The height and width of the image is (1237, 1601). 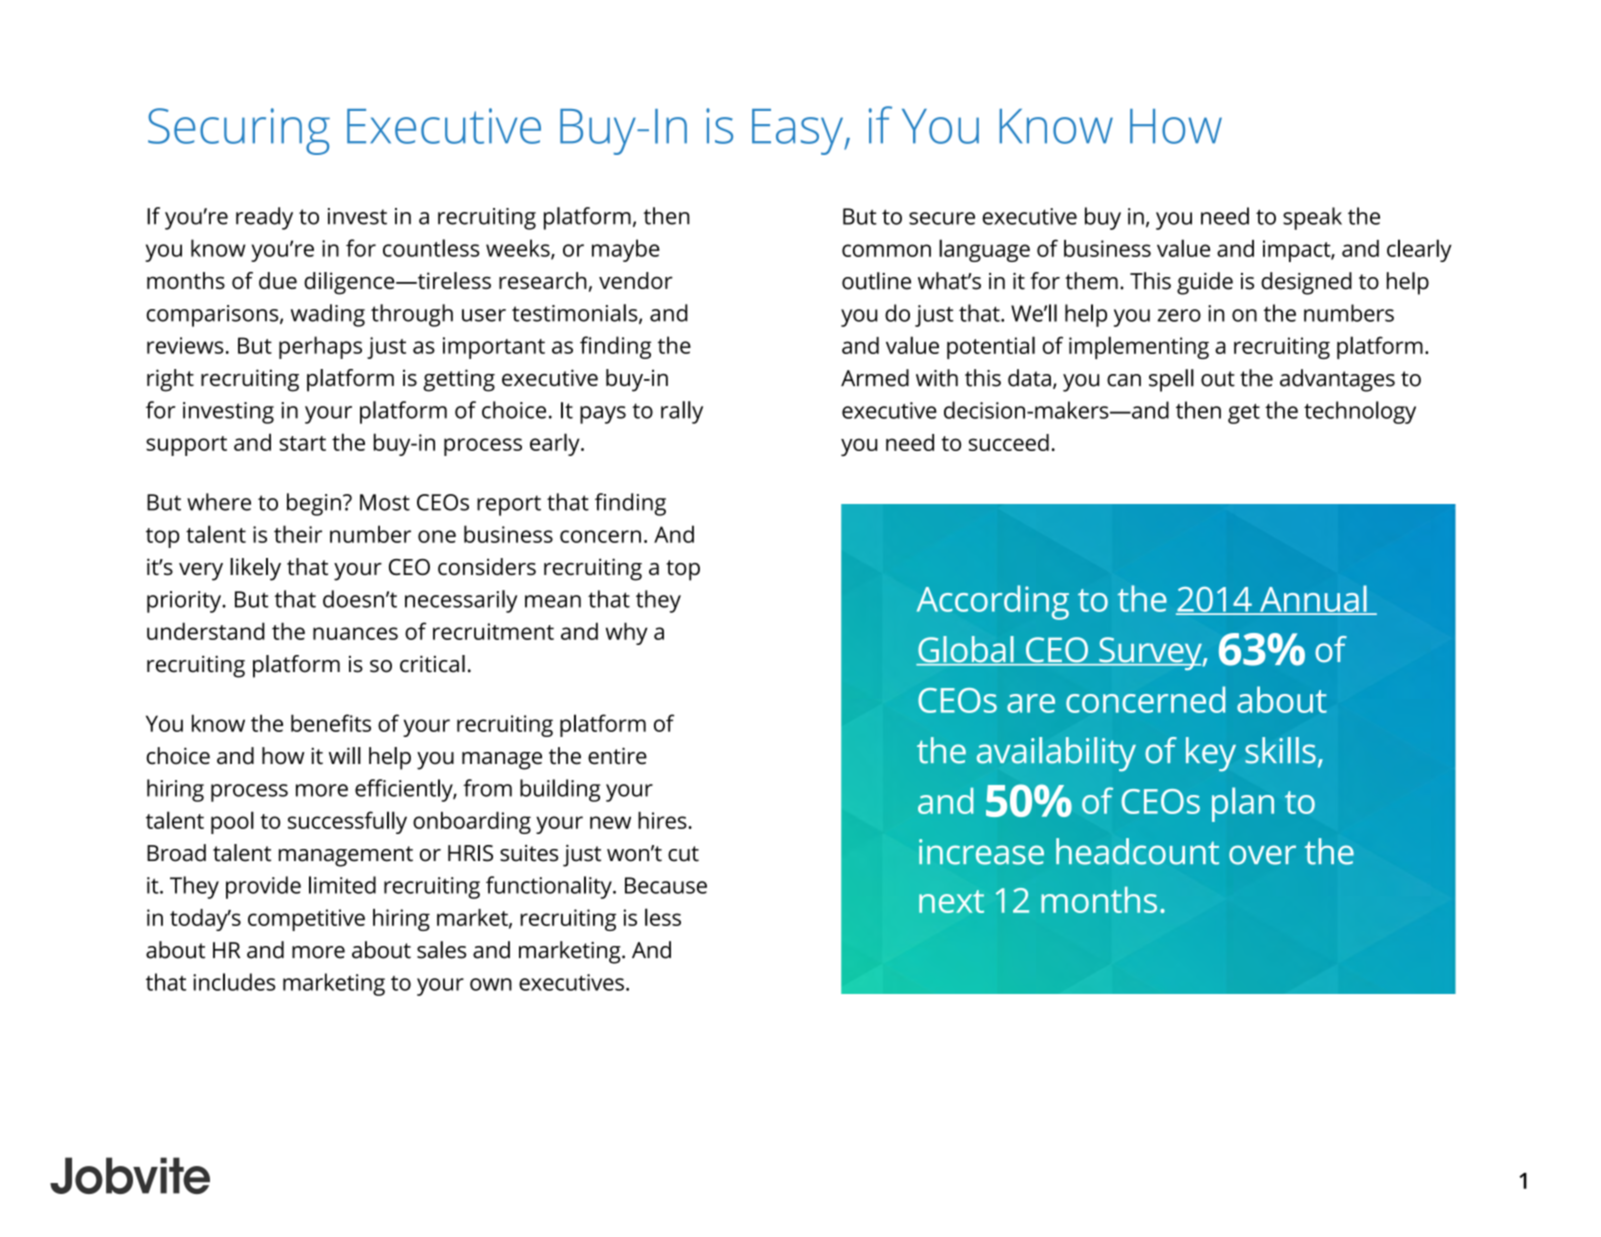 What do you see at coordinates (320, 347) in the image?
I see `perhaps` at bounding box center [320, 347].
